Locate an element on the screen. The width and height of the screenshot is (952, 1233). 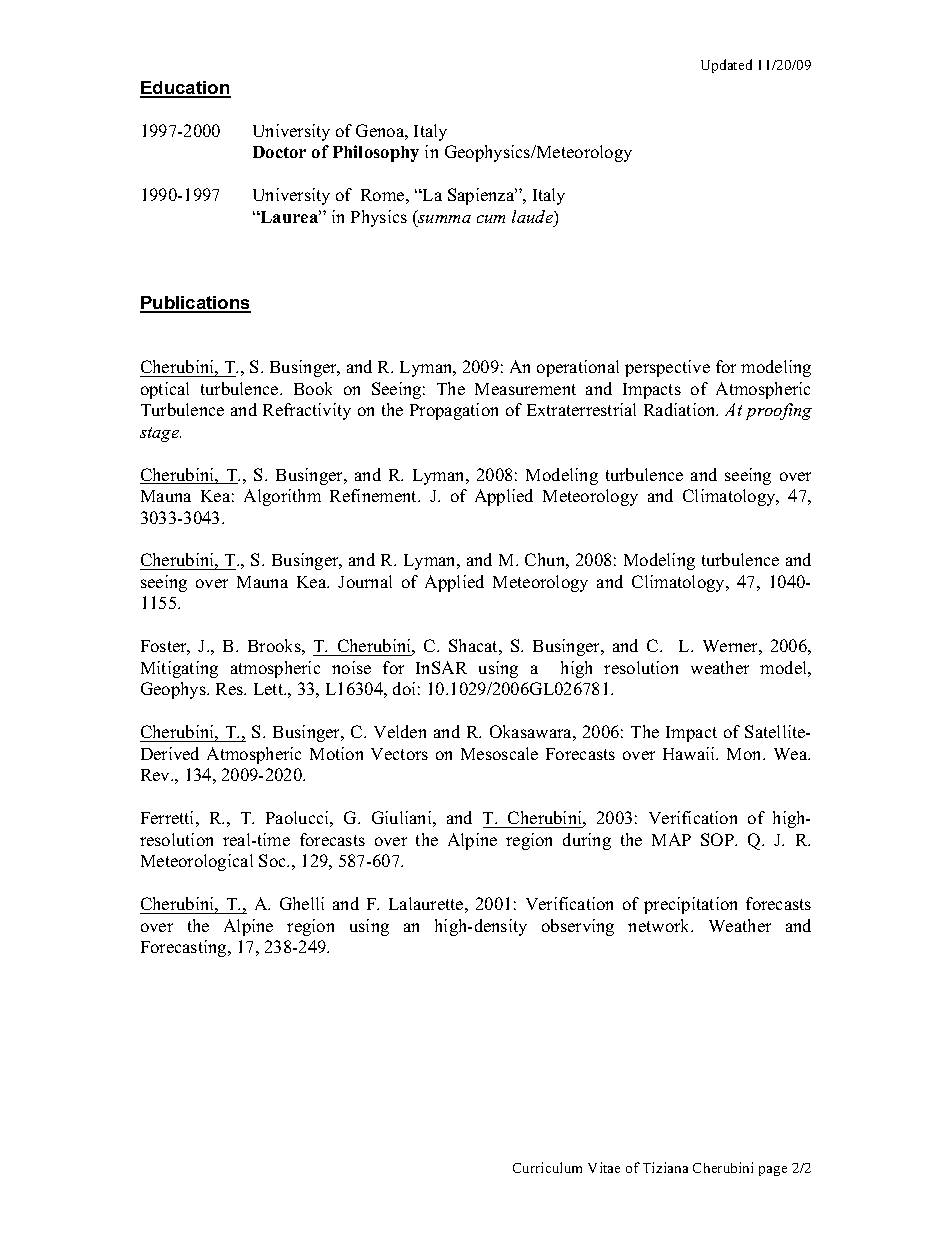
Forecasting is located at coordinates (185, 948).
